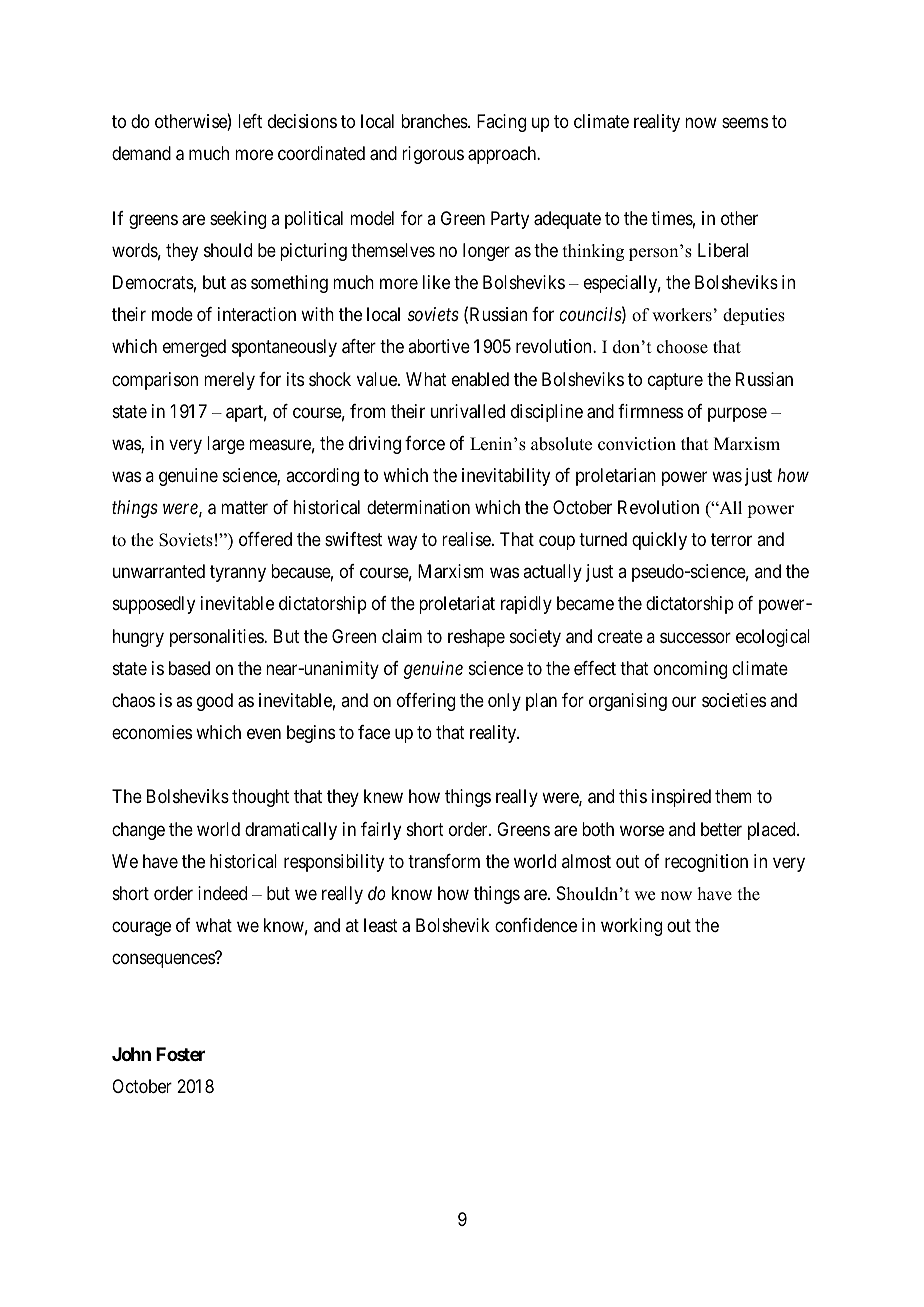 This screenshot has height=1307, width=924. Describe the element at coordinates (675, 381) in the screenshot. I see `capture` at that location.
